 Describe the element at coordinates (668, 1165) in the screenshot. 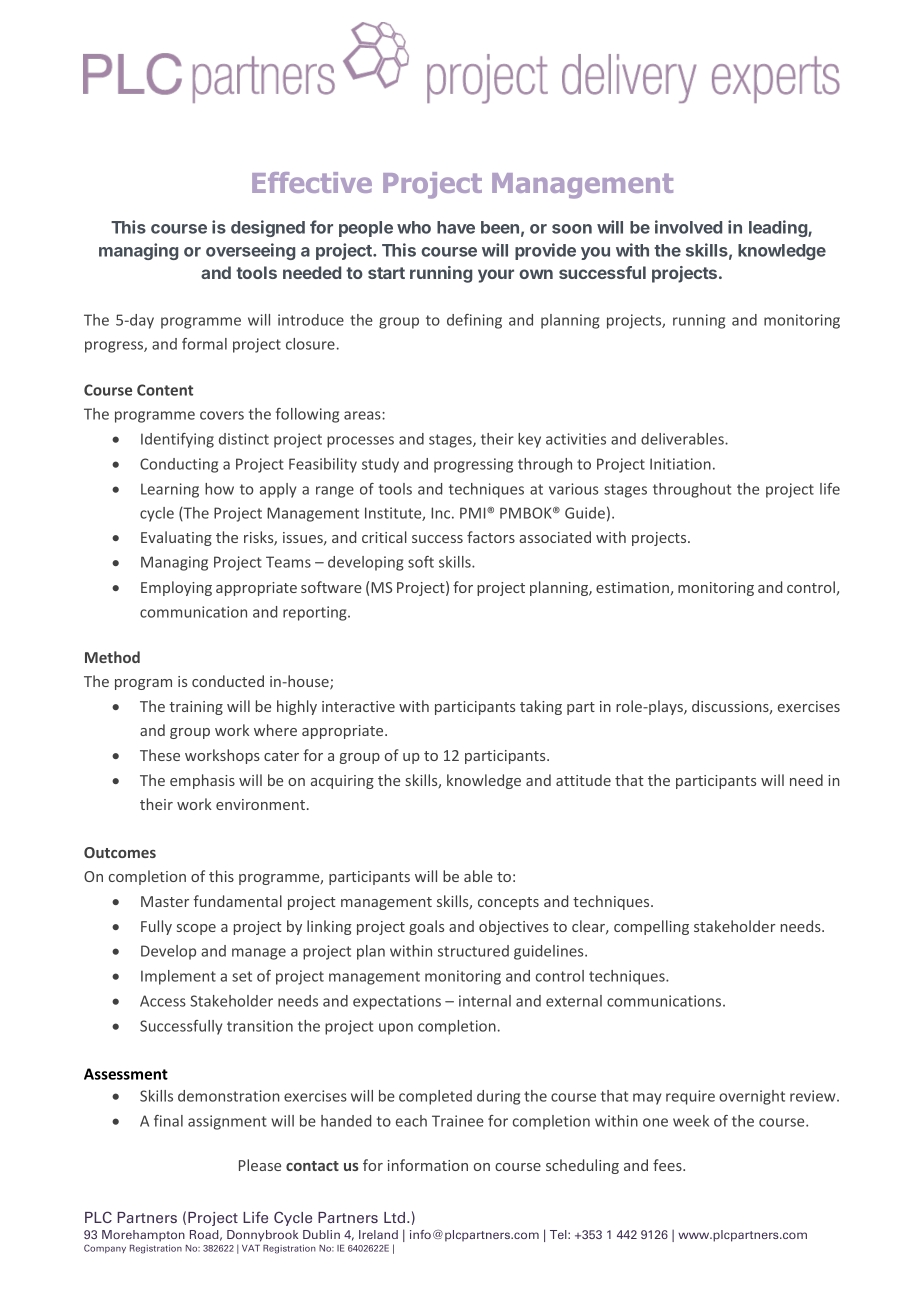

I see `fees` at that location.
